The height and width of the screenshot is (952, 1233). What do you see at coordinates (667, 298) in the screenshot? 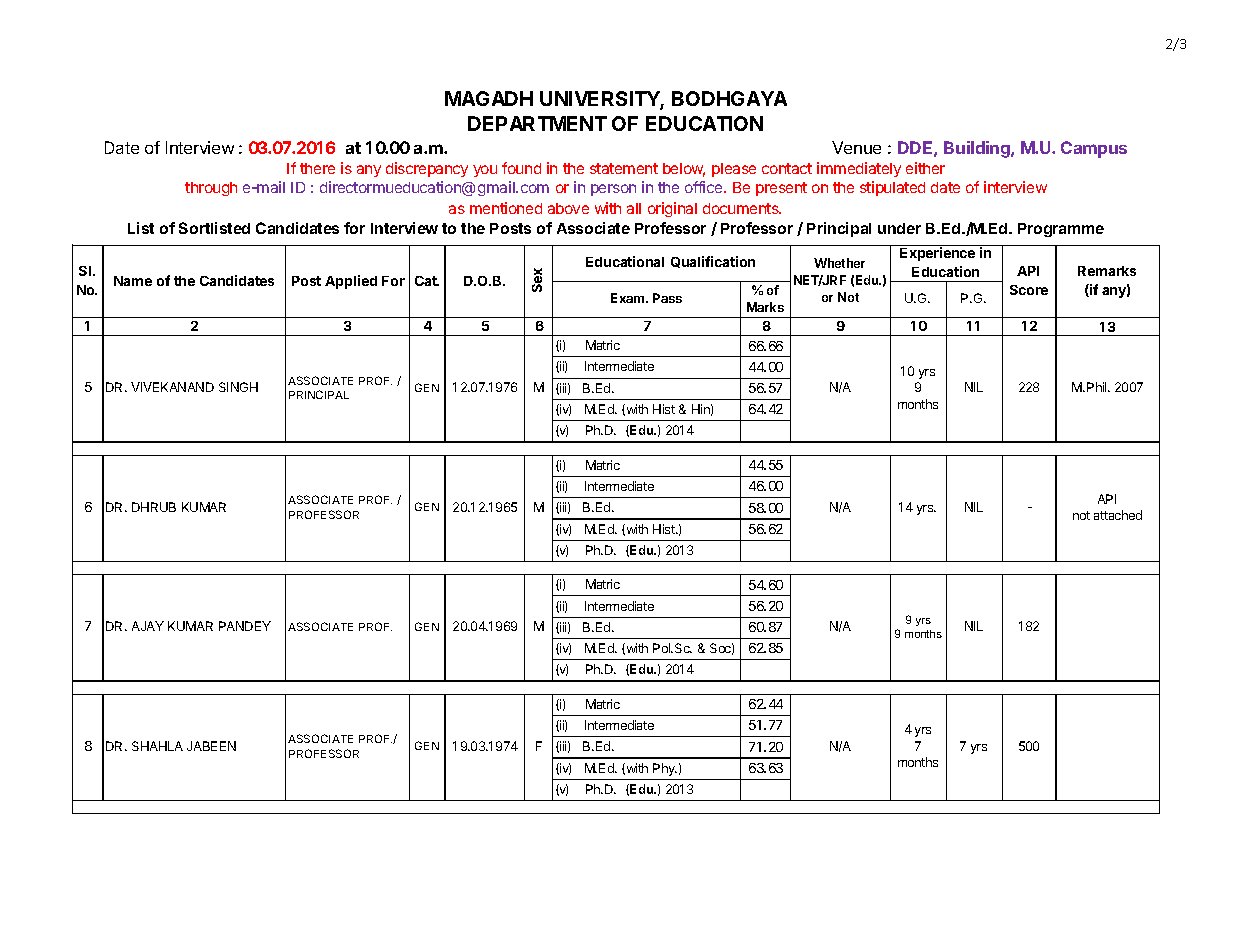
I see `Pass` at bounding box center [667, 298].
